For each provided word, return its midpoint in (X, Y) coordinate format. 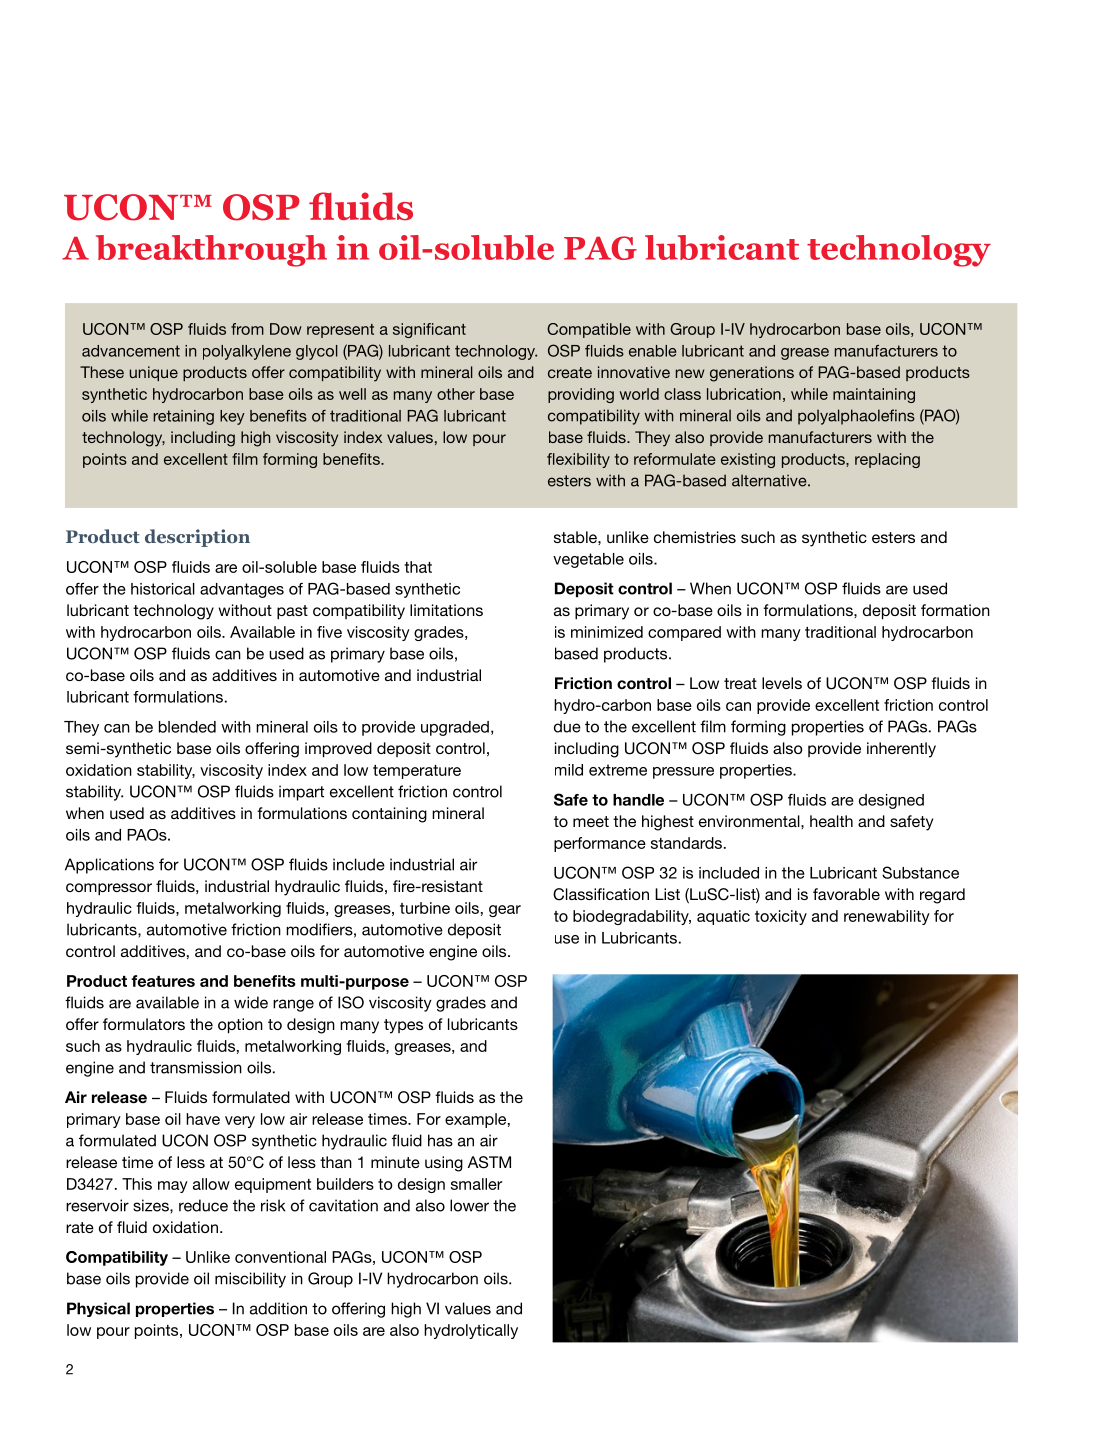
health (831, 821)
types (403, 1026)
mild (569, 770)
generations (752, 374)
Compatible (589, 330)
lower (469, 1205)
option (240, 1026)
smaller (476, 1184)
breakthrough (211, 251)
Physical (98, 1309)
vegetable (588, 560)
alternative (770, 480)
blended (187, 727)
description (197, 538)
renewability (887, 917)
